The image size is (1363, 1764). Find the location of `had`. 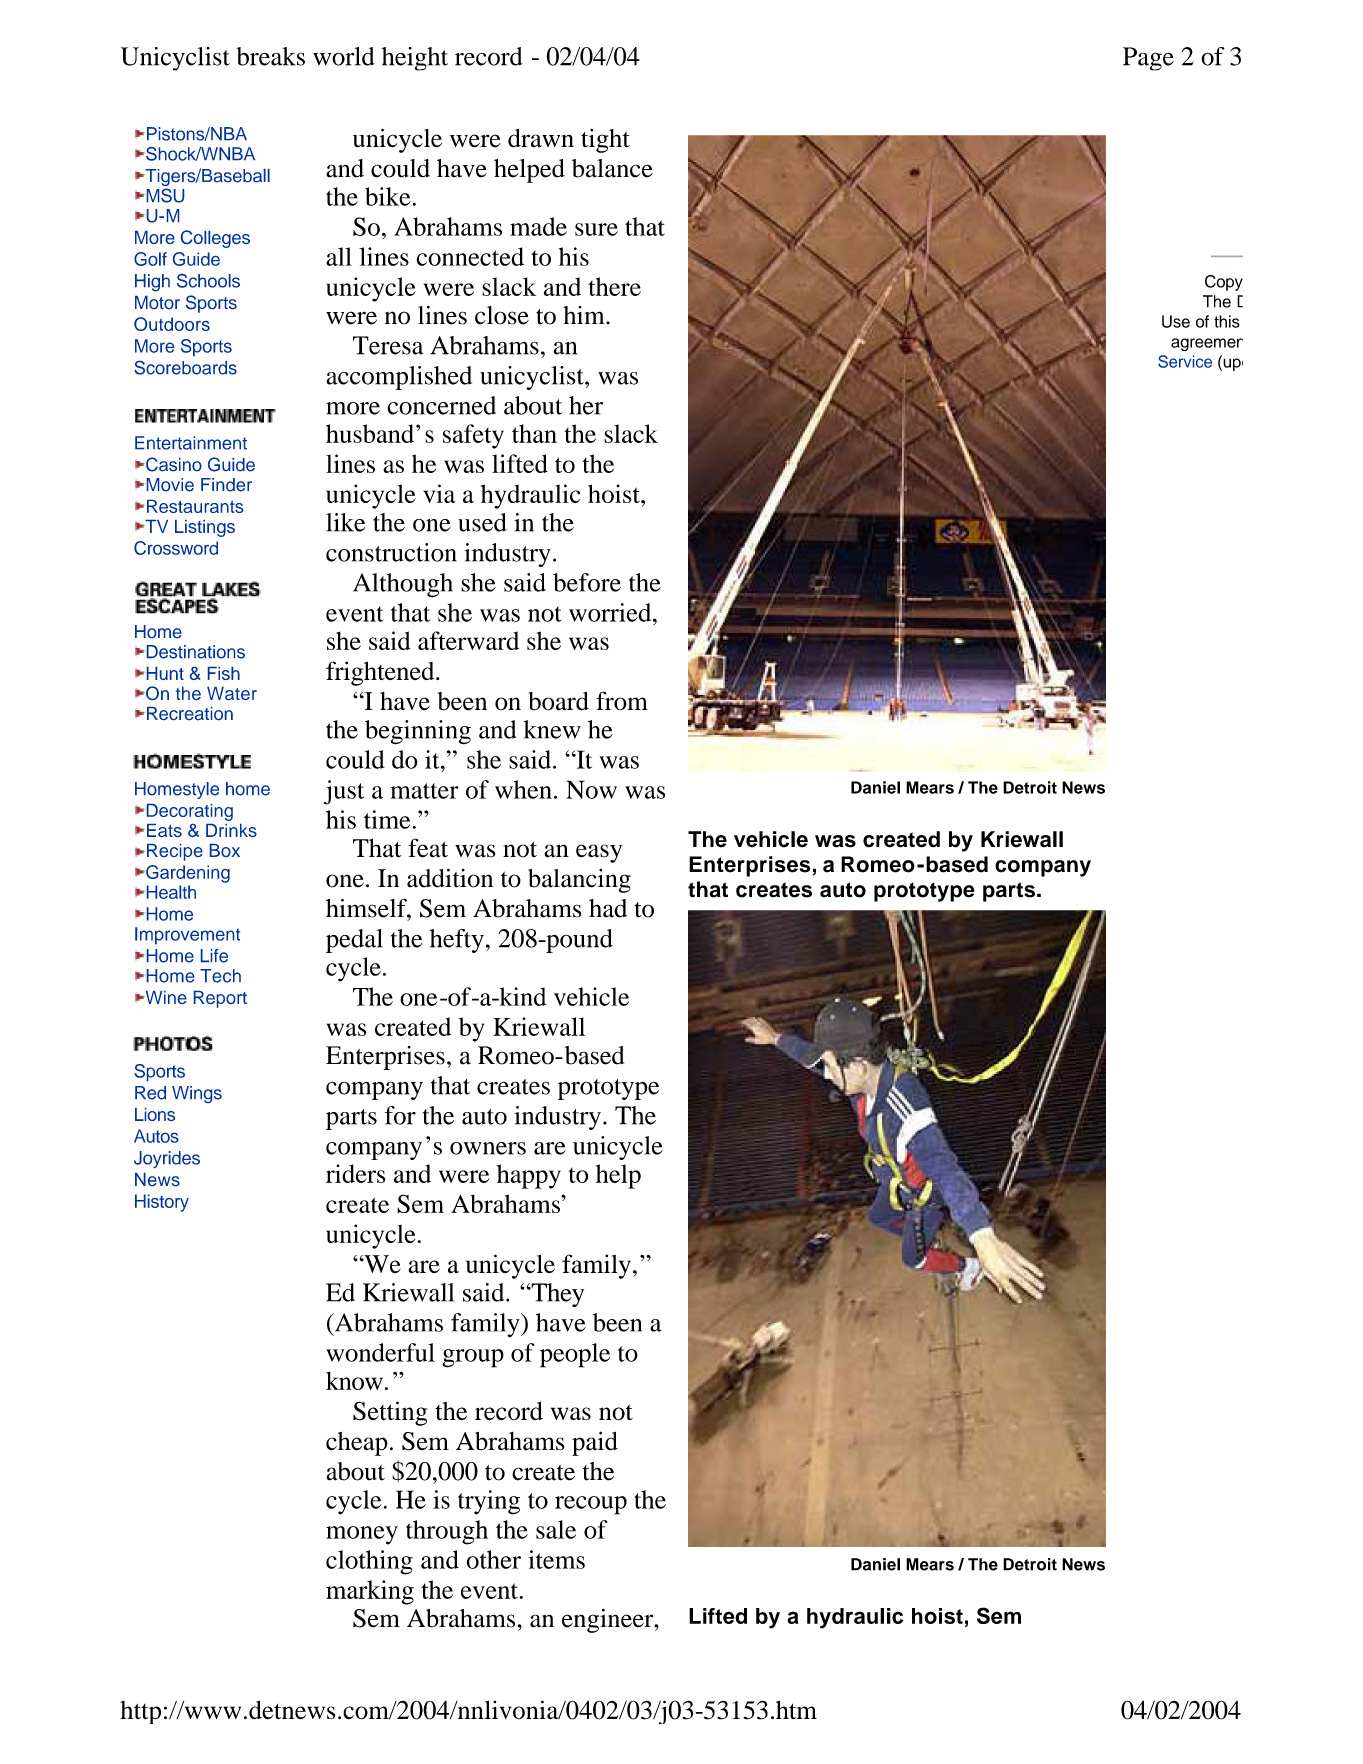

had is located at coordinates (608, 908).
